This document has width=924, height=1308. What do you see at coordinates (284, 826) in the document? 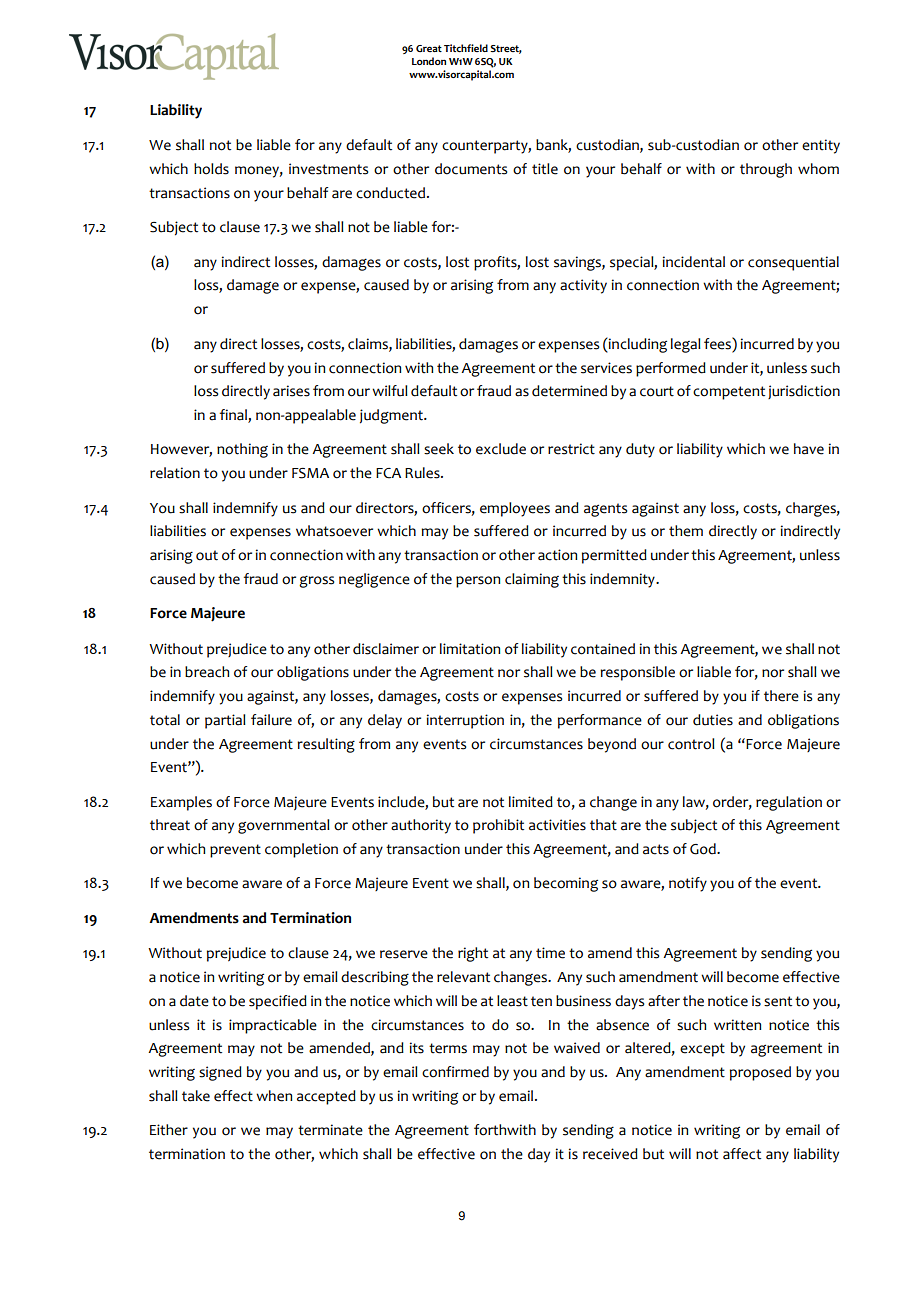
I see `governmental` at bounding box center [284, 826].
